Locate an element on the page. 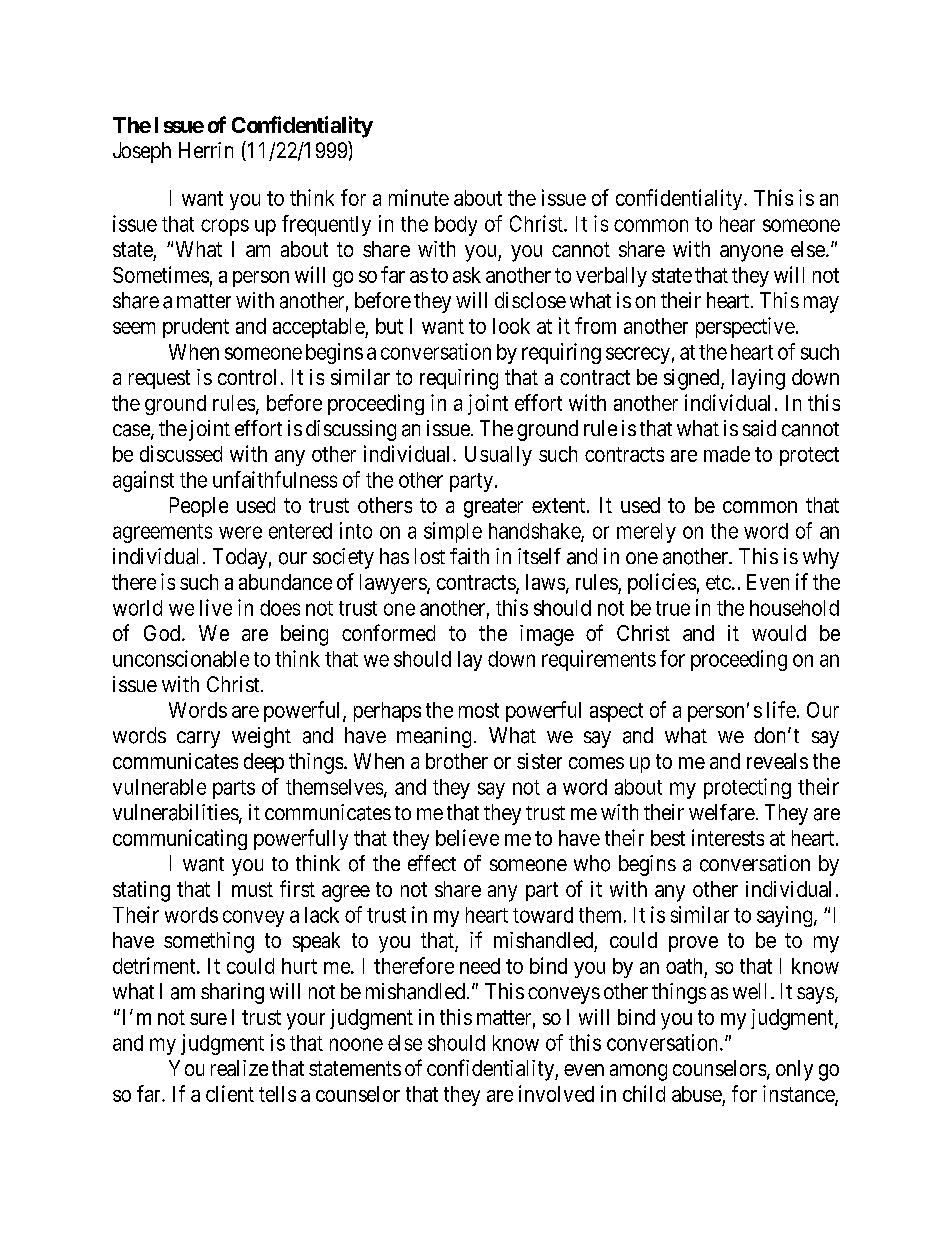 The height and width of the image is (1233, 952). minute is located at coordinates (419, 197).
